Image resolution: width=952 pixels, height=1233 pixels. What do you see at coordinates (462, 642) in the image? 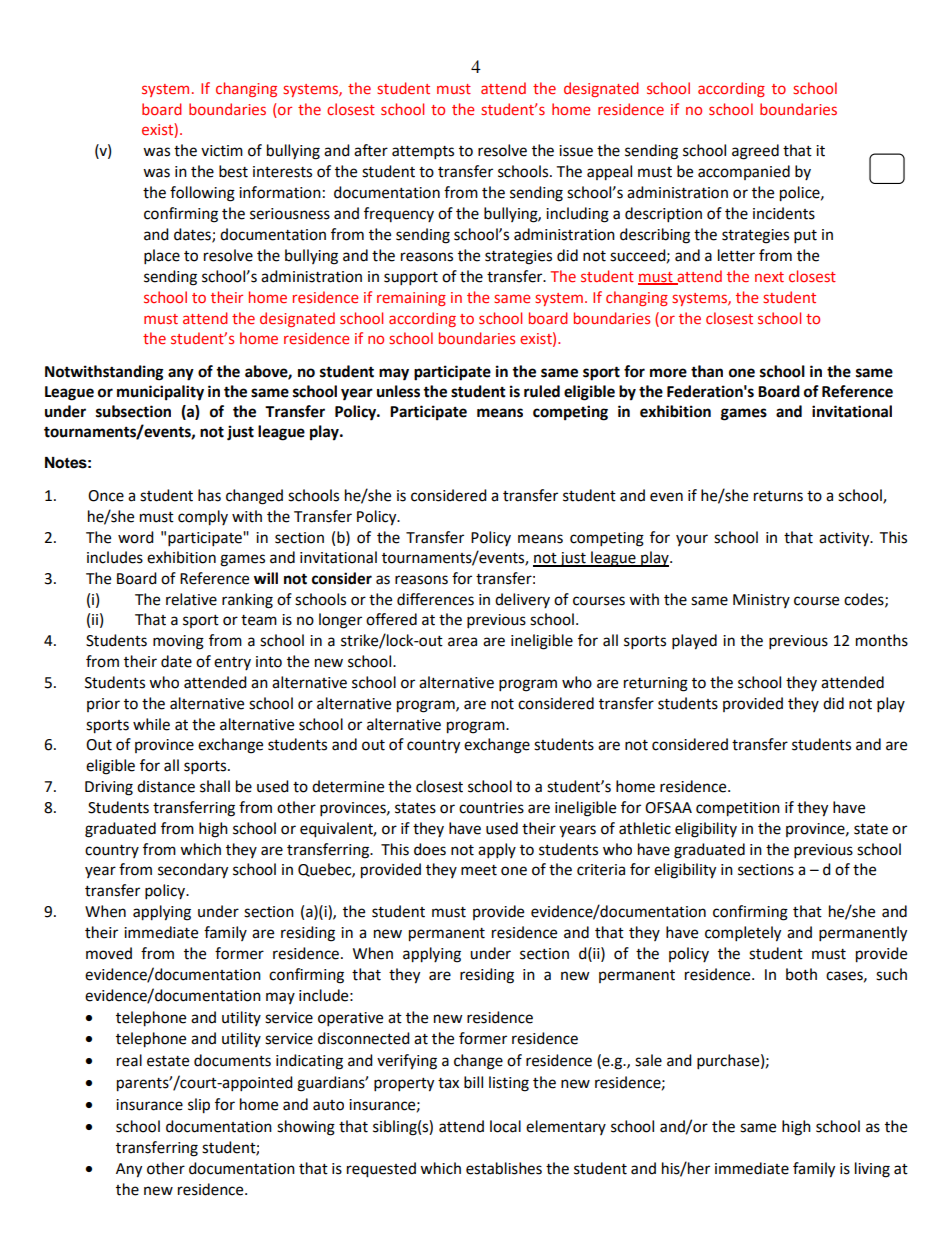
I see `area` at bounding box center [462, 642].
